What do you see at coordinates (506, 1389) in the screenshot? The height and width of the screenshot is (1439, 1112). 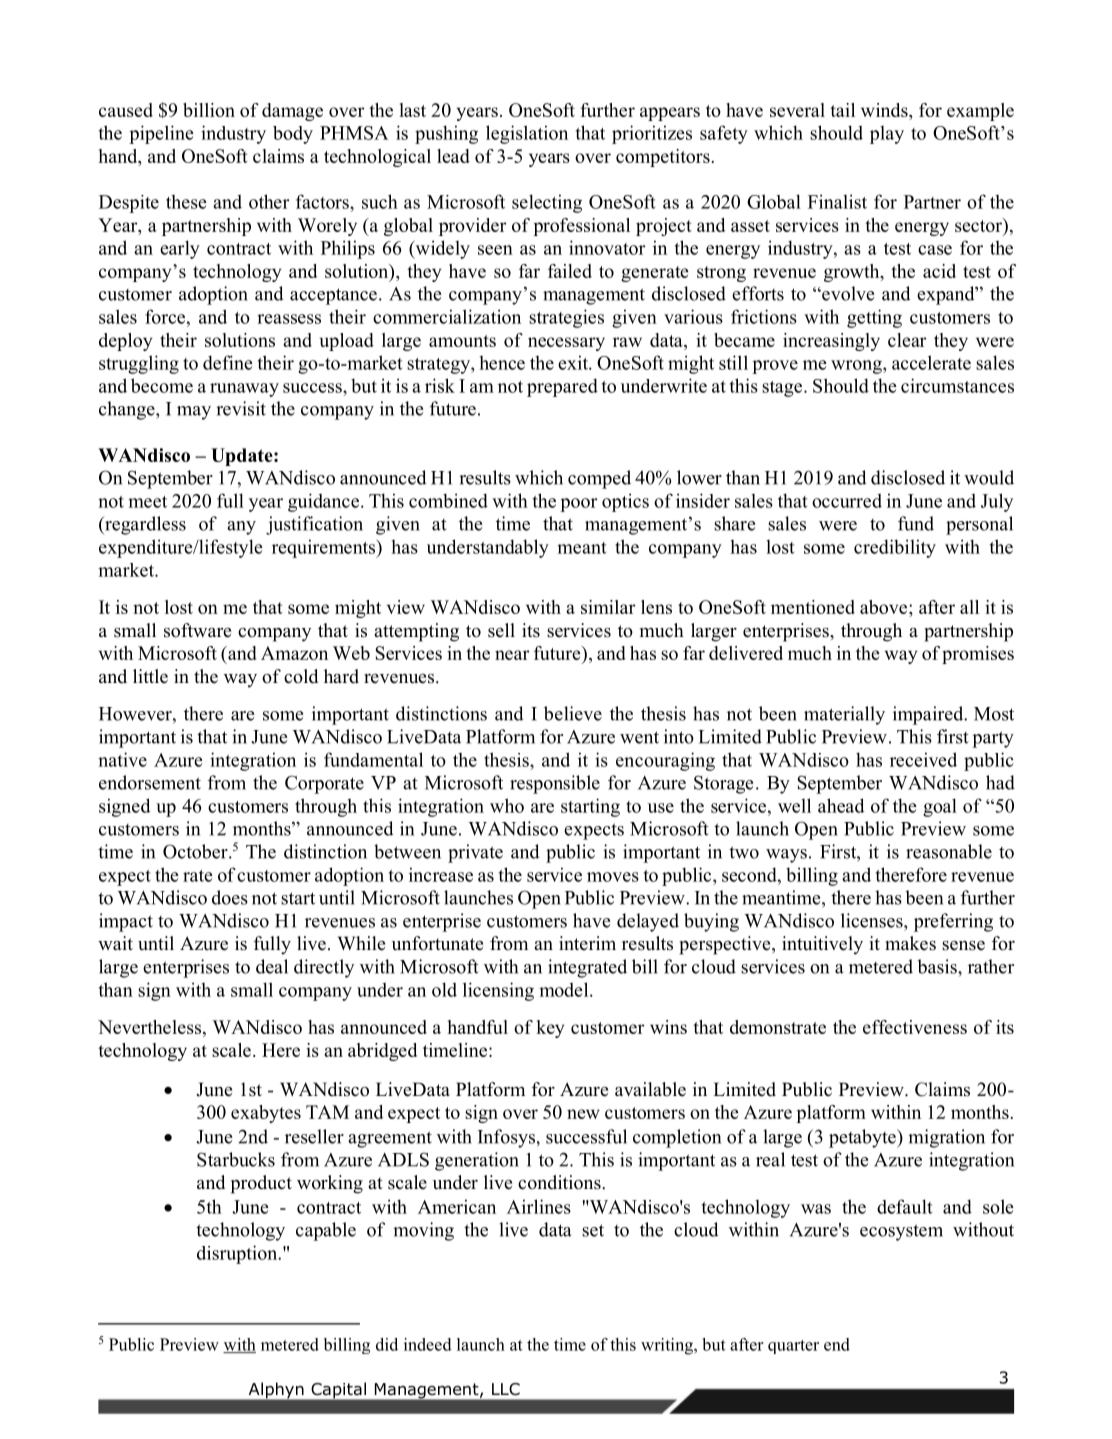 I see `LLC` at bounding box center [506, 1389].
